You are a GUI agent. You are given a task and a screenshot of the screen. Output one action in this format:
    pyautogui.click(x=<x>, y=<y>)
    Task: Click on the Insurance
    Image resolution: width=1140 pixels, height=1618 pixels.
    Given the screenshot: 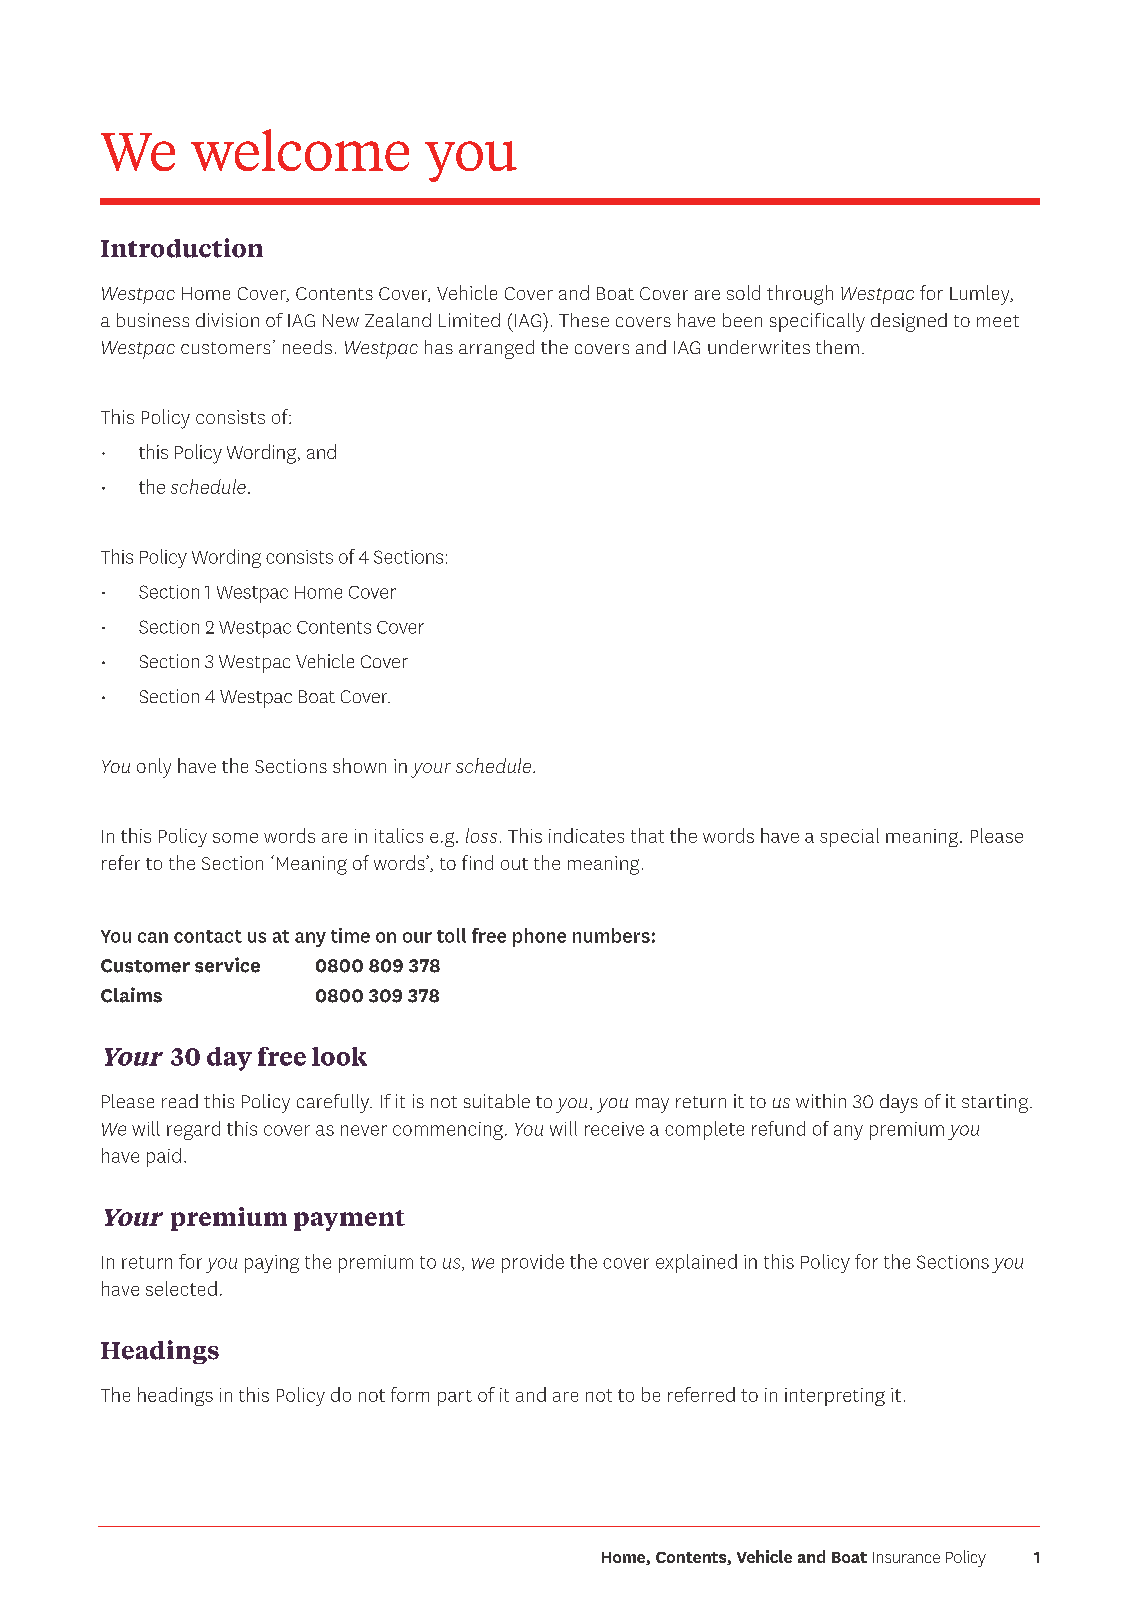 What is the action you would take?
    pyautogui.click(x=906, y=1557)
